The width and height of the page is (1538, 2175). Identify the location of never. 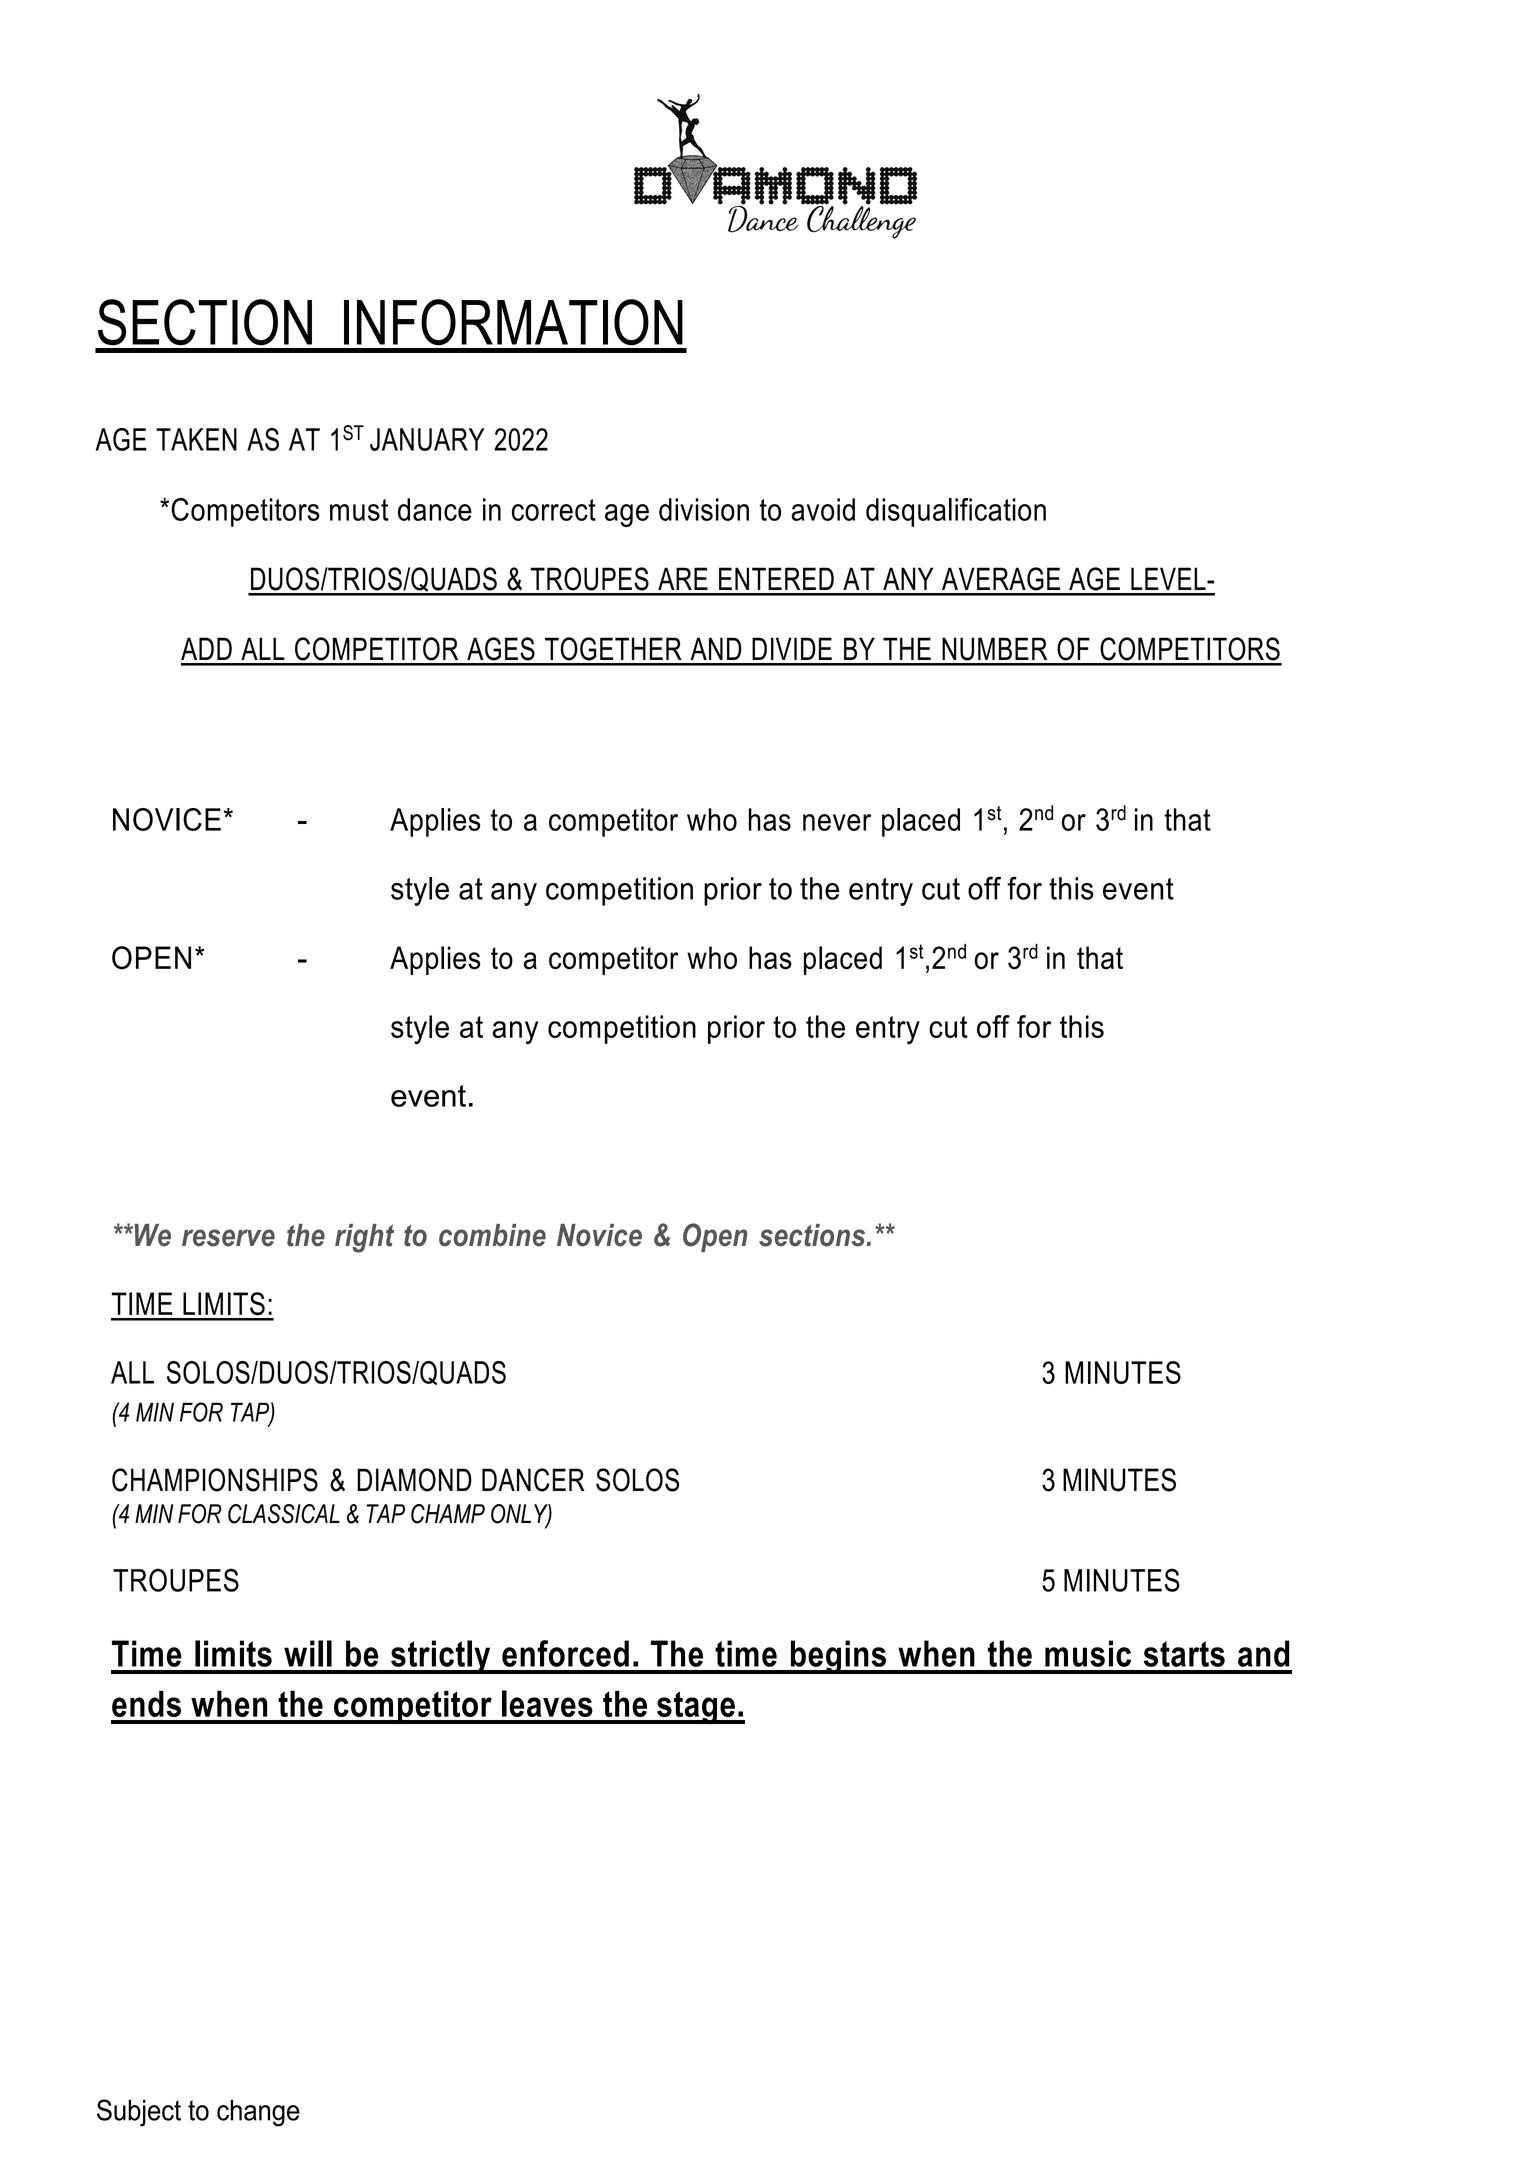
(837, 822).
